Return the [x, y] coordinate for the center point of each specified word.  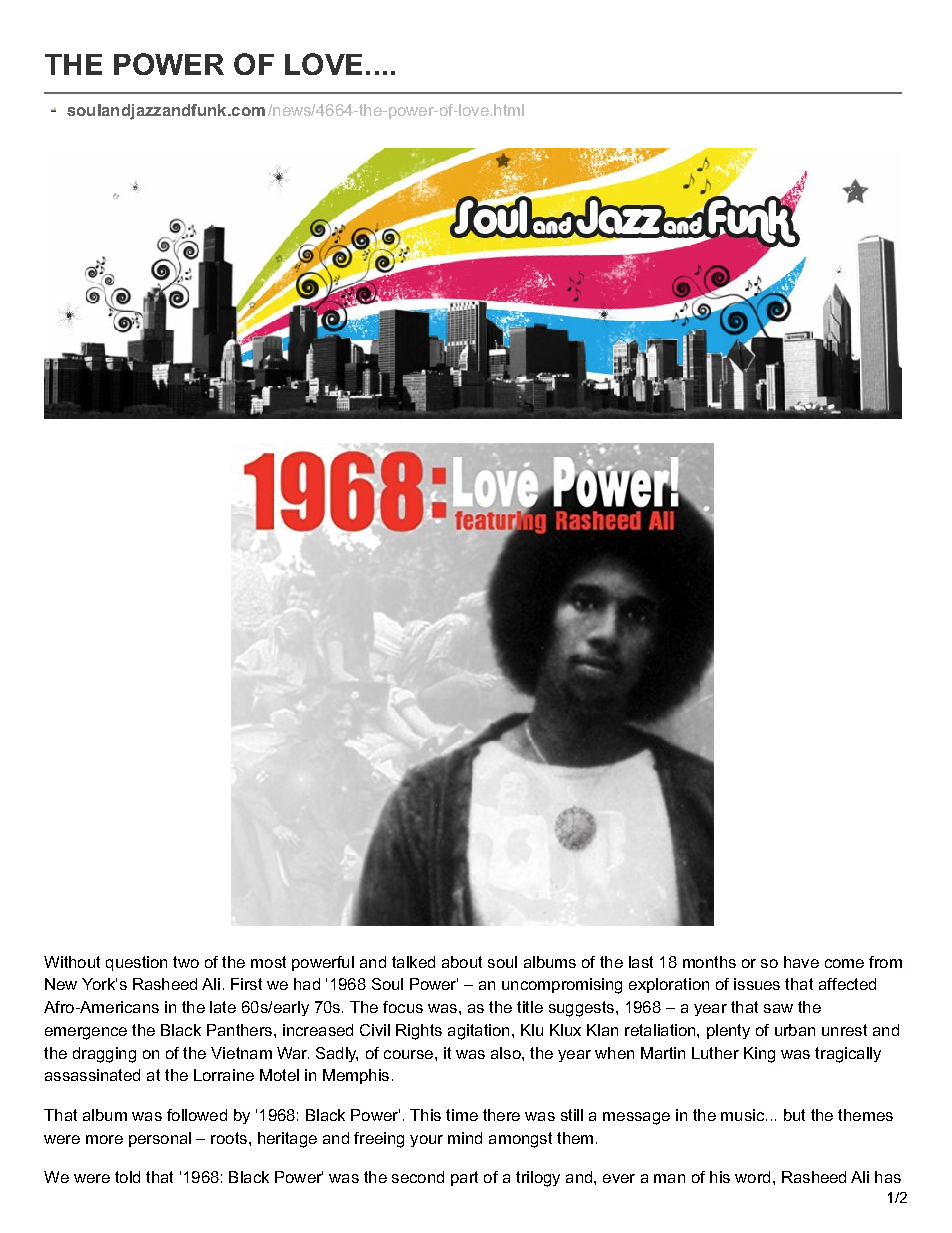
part [464, 1178]
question [136, 963]
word [752, 1177]
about [462, 962]
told [127, 1177]
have [801, 962]
